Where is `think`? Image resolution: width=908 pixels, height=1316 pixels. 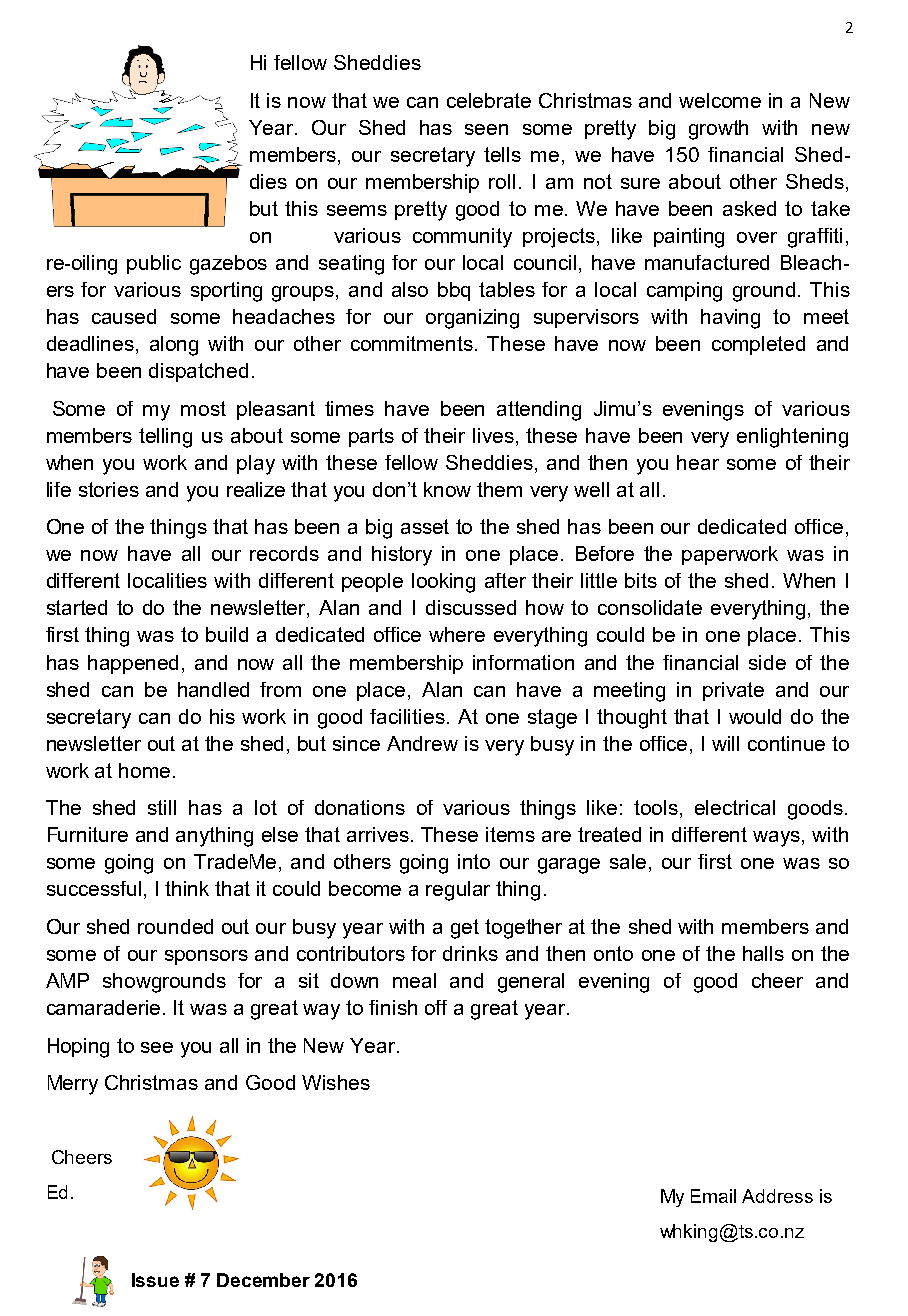
think is located at coordinates (187, 888).
